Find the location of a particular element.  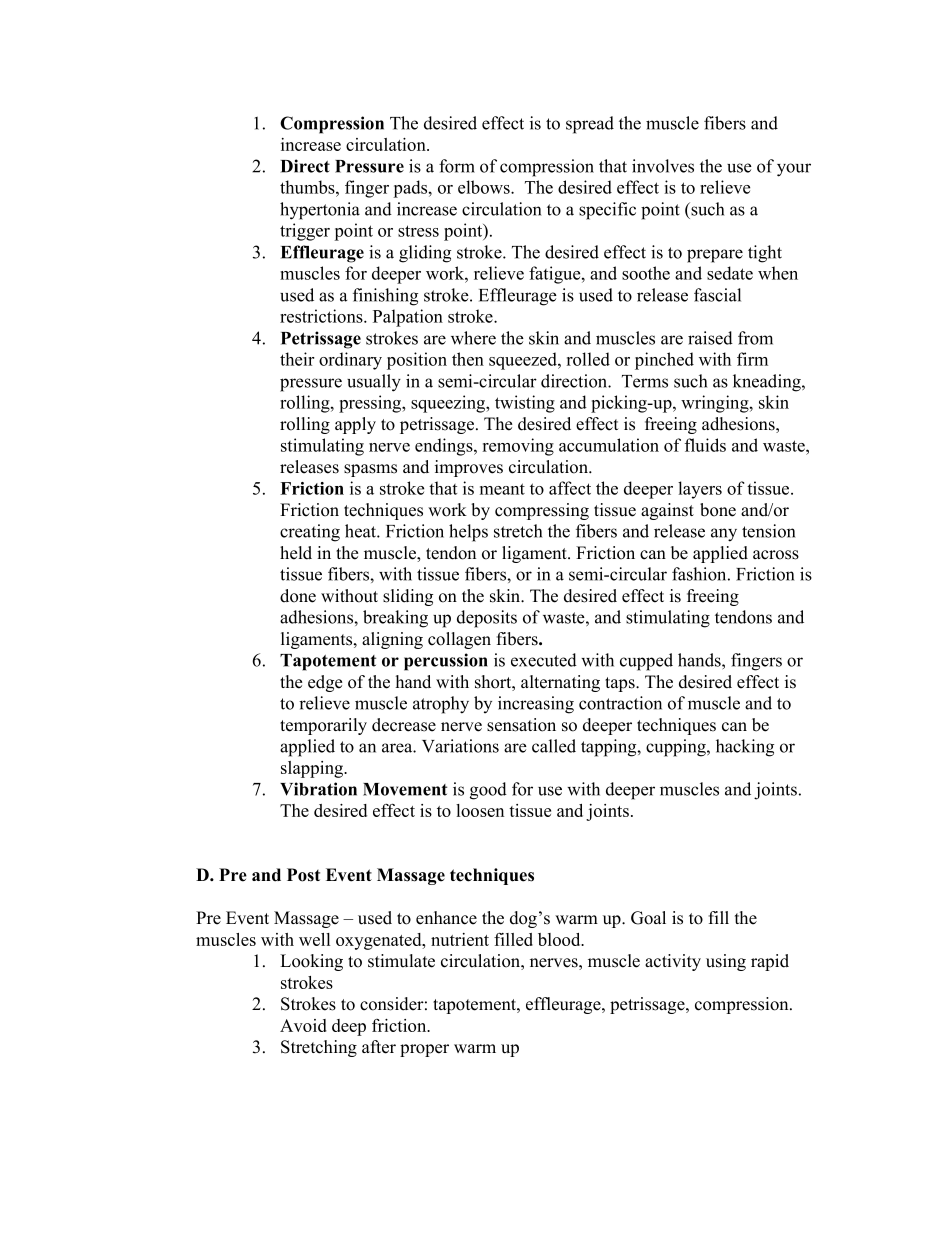

your is located at coordinates (794, 170).
